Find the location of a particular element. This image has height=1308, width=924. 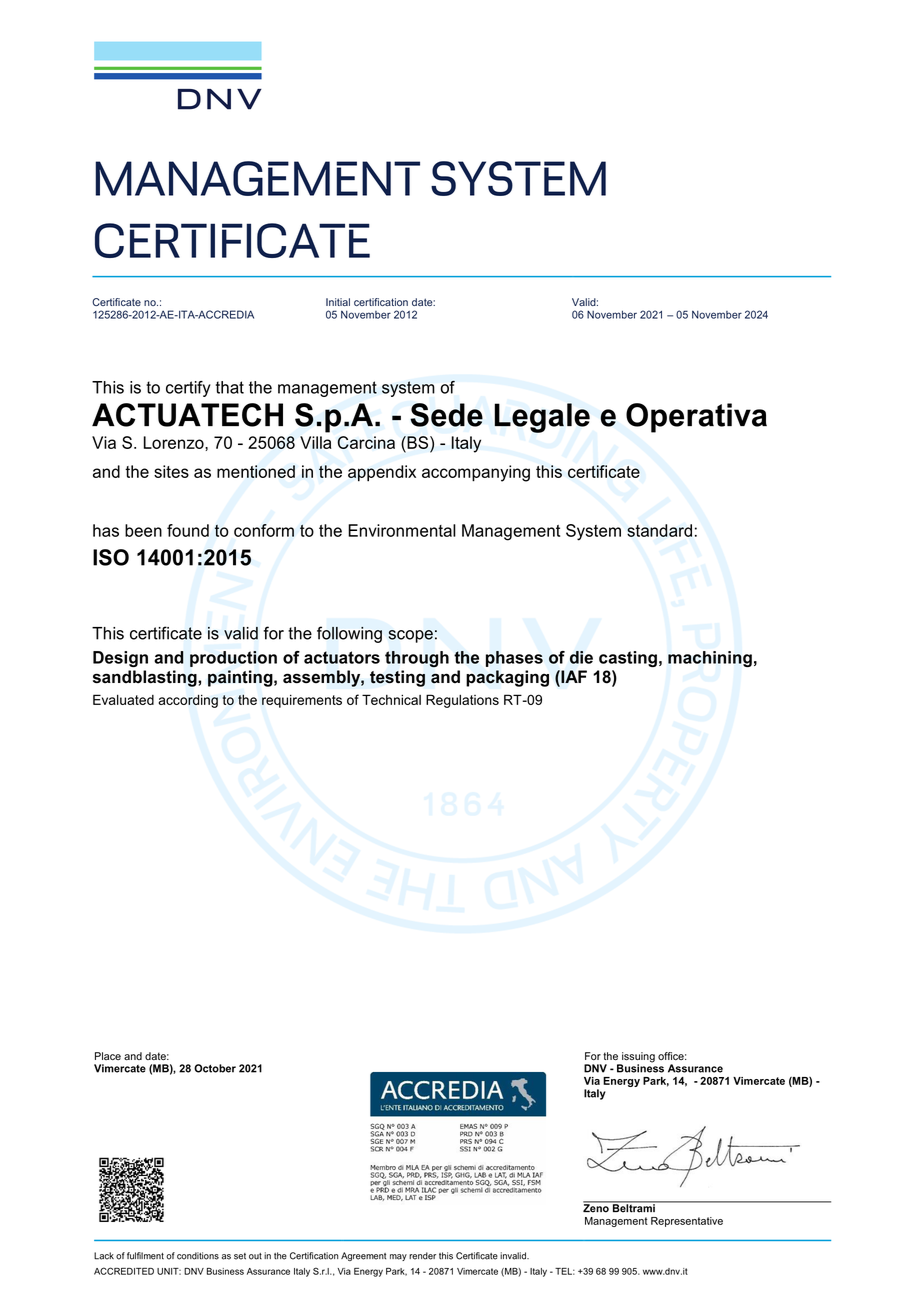

conditions is located at coordinates (198, 1256).
